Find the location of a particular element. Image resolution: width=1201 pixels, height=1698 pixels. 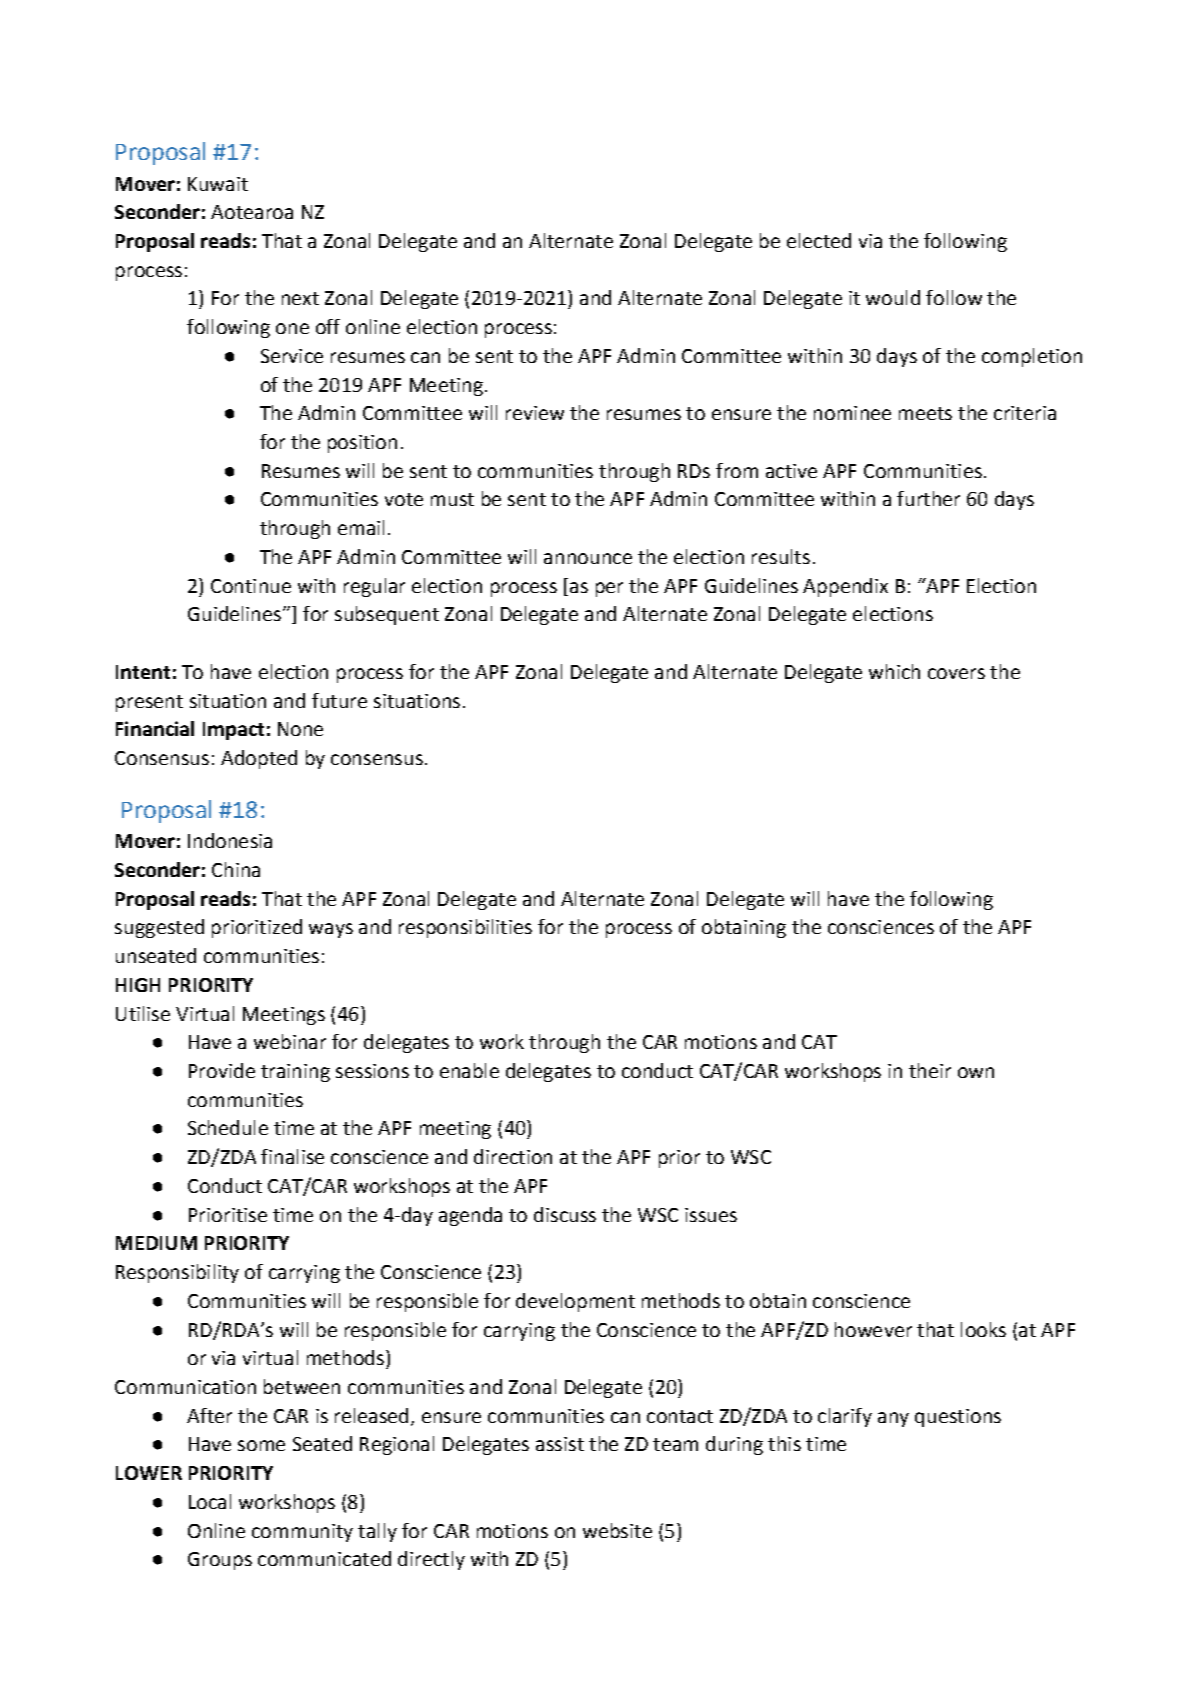

per is located at coordinates (609, 589).
